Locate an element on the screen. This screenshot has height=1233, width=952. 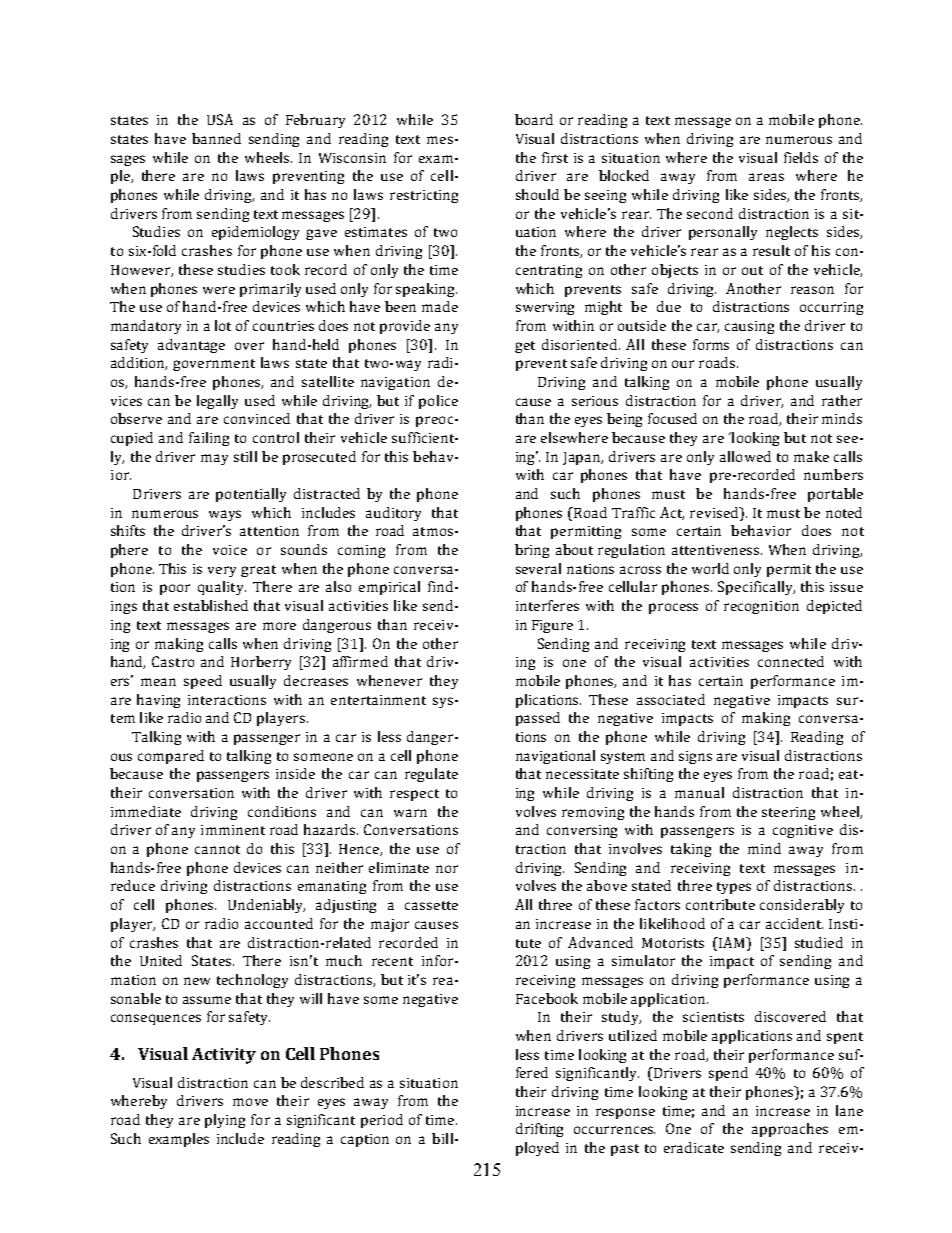
cannot is located at coordinates (217, 849).
